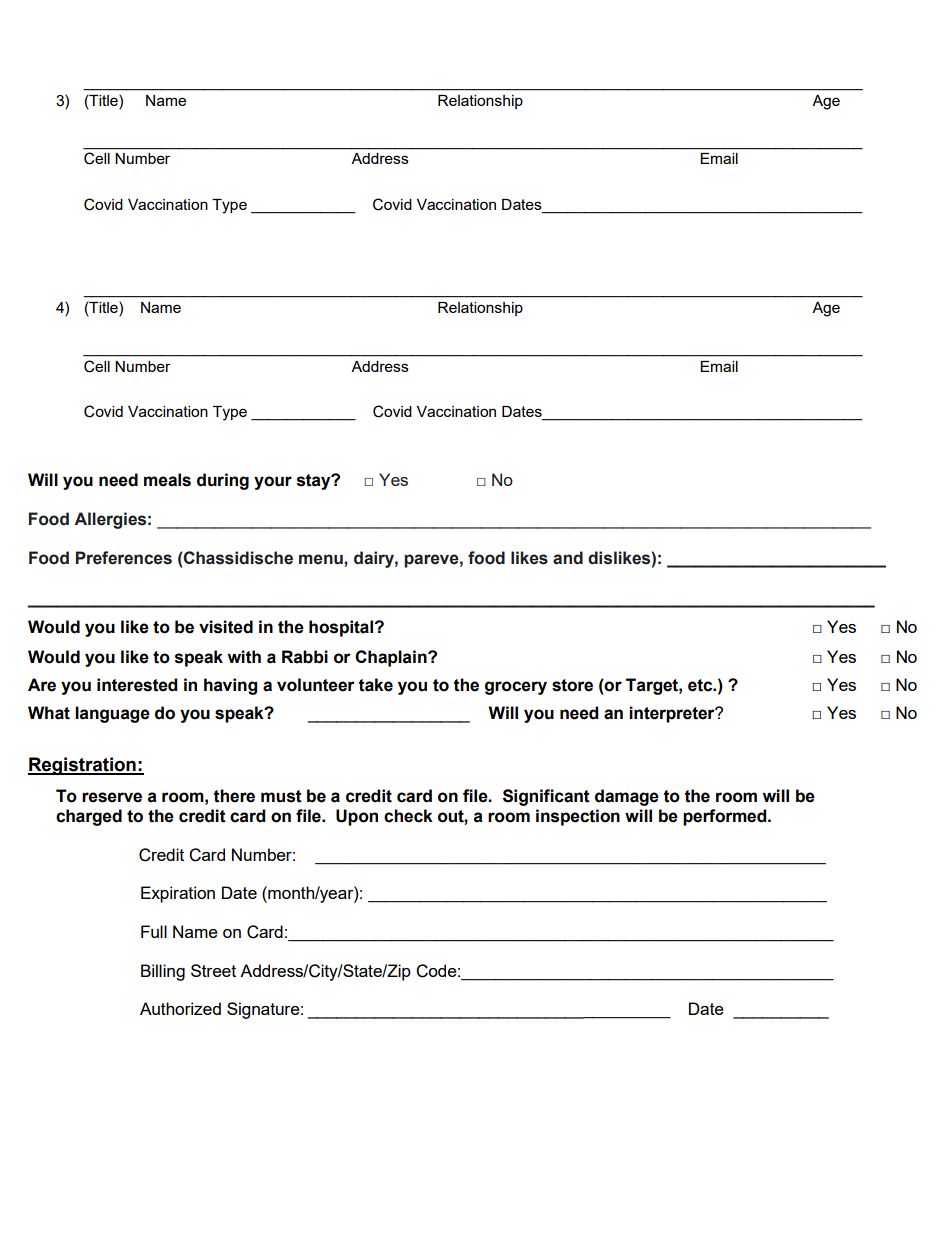  What do you see at coordinates (89, 817) in the page?
I see `charged` at bounding box center [89, 817].
